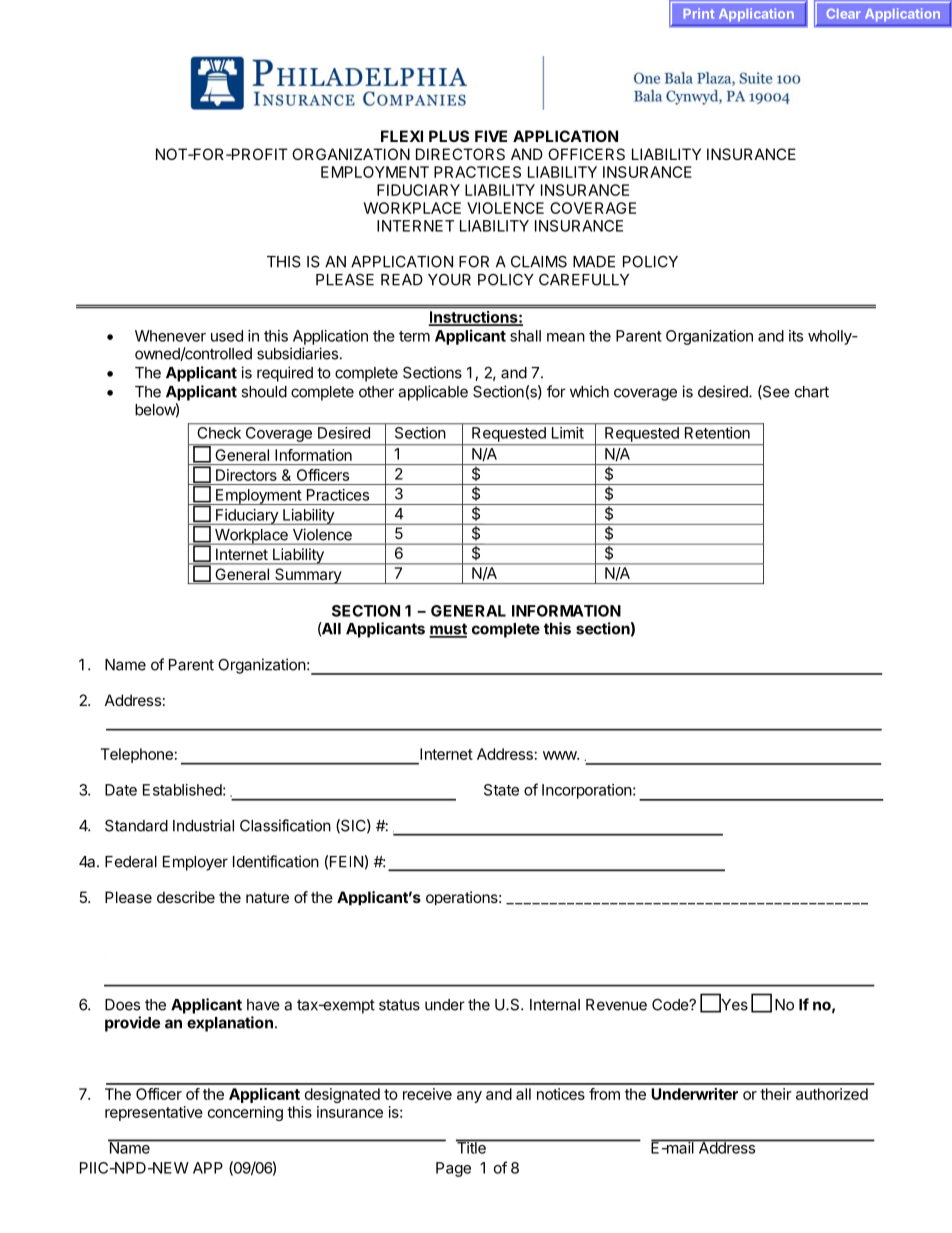 The image size is (952, 1233). I want to click on FIVE, so click(491, 136).
